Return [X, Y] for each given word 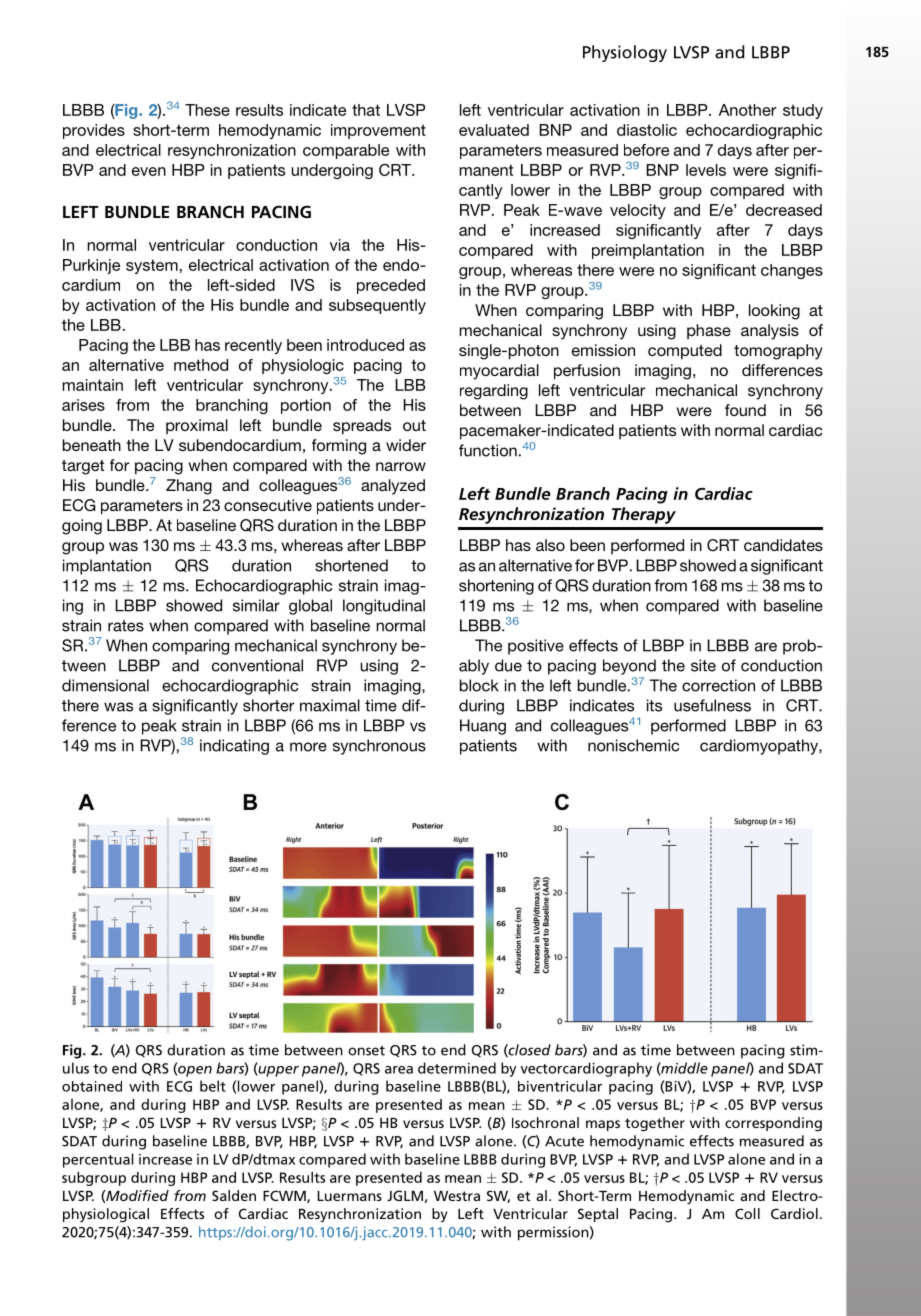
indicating [234, 747]
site [703, 665]
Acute [564, 1141]
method [201, 365]
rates [126, 626]
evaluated [494, 130]
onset [366, 1051]
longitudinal [384, 607]
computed [685, 352]
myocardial [499, 372]
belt [213, 1086]
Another [747, 110]
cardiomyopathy [760, 747]
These [207, 110]
